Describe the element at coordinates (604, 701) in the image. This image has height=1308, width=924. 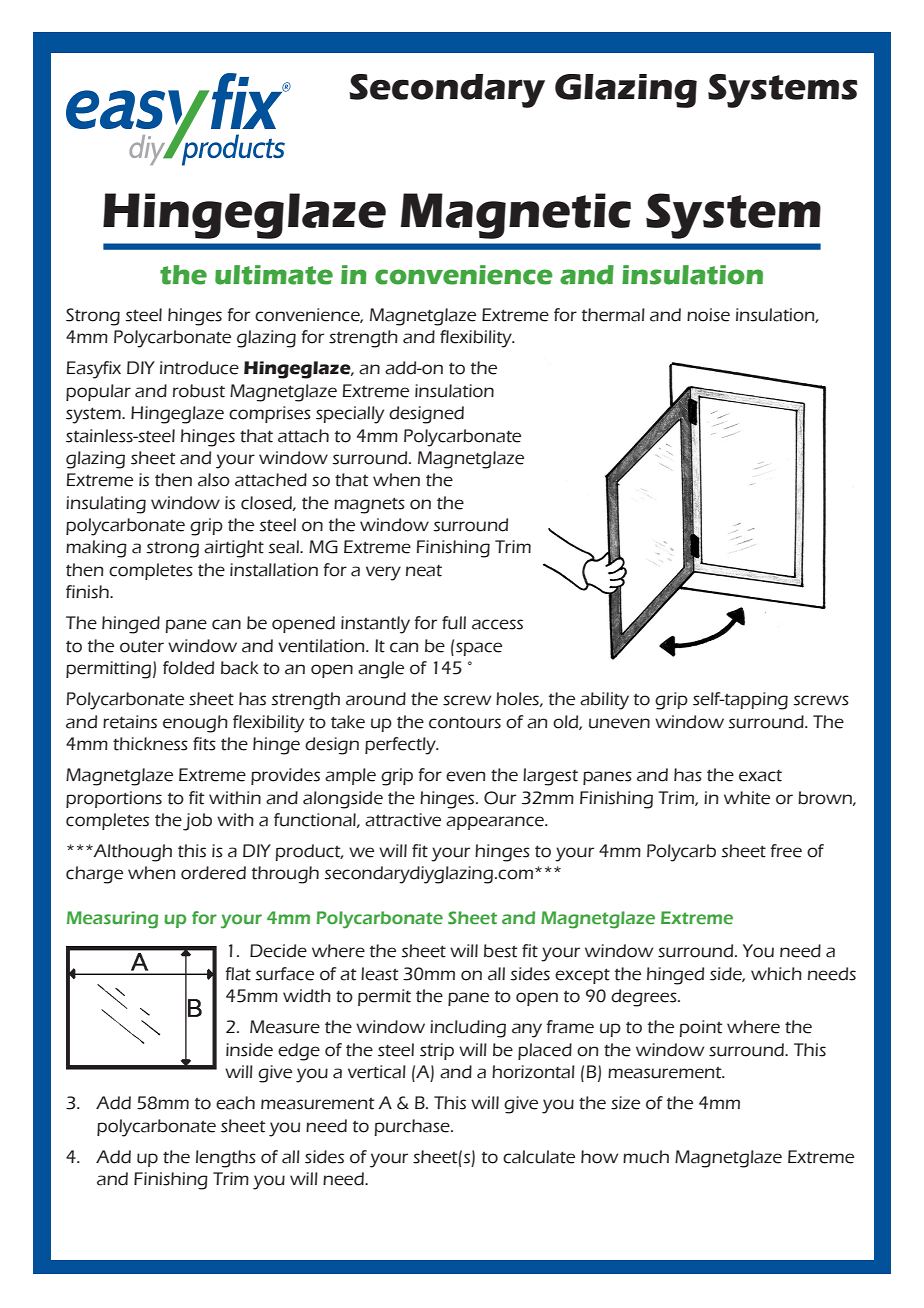
I see `ability` at that location.
